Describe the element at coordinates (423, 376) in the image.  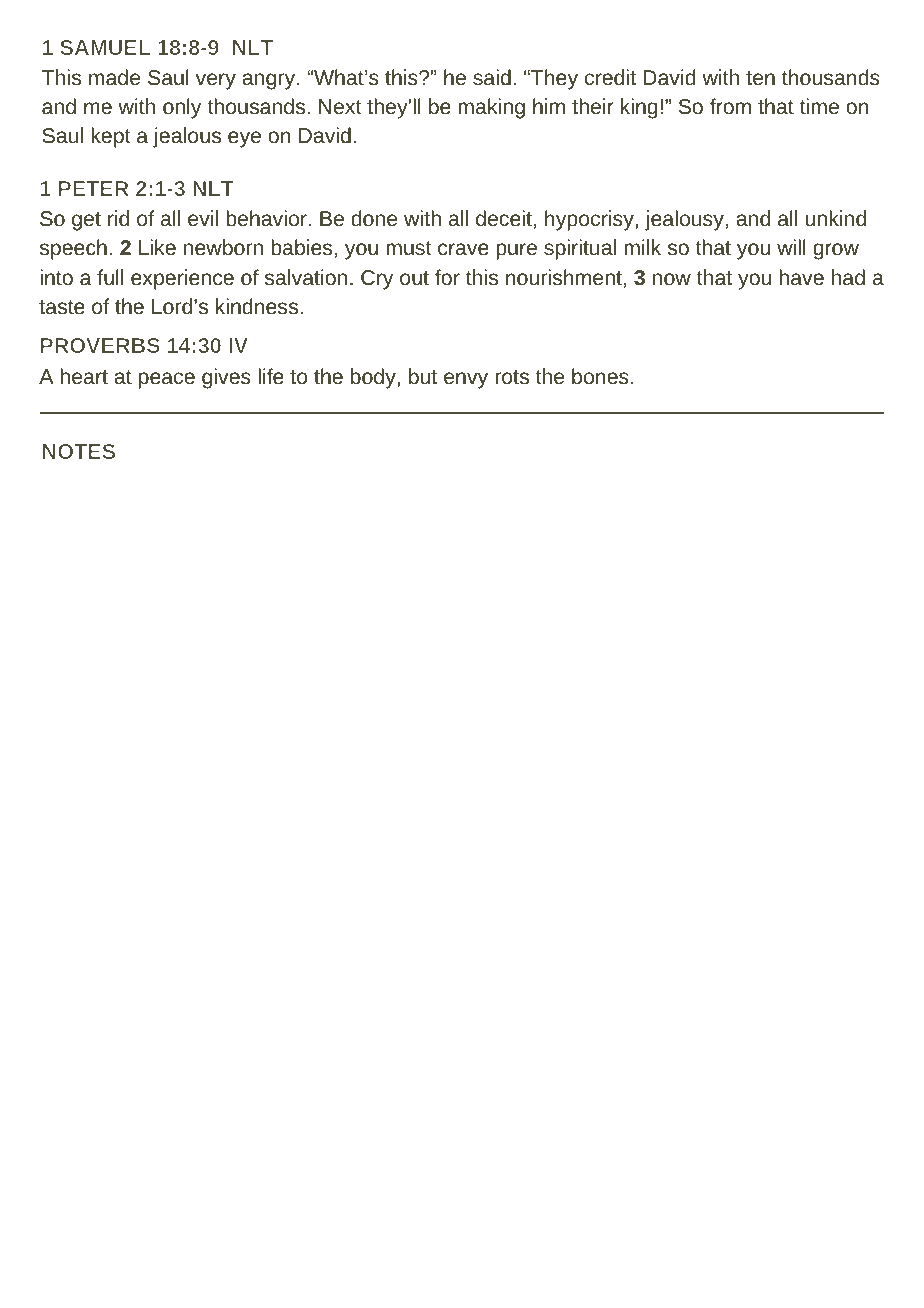
I see `but` at that location.
